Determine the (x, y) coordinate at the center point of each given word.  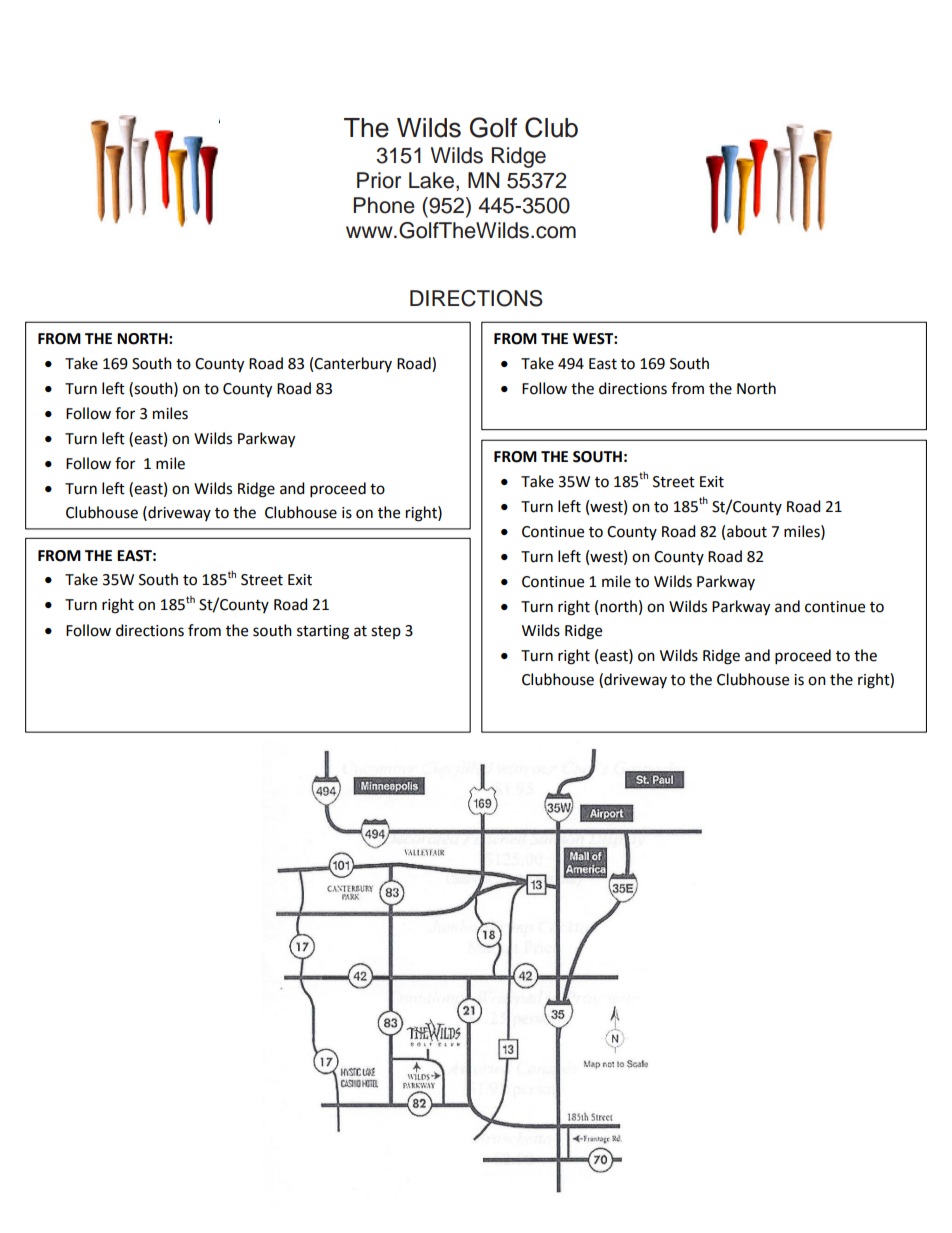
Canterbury (353, 364)
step (386, 632)
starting (323, 632)
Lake (433, 181)
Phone (384, 205)
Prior (379, 180)
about (747, 531)
